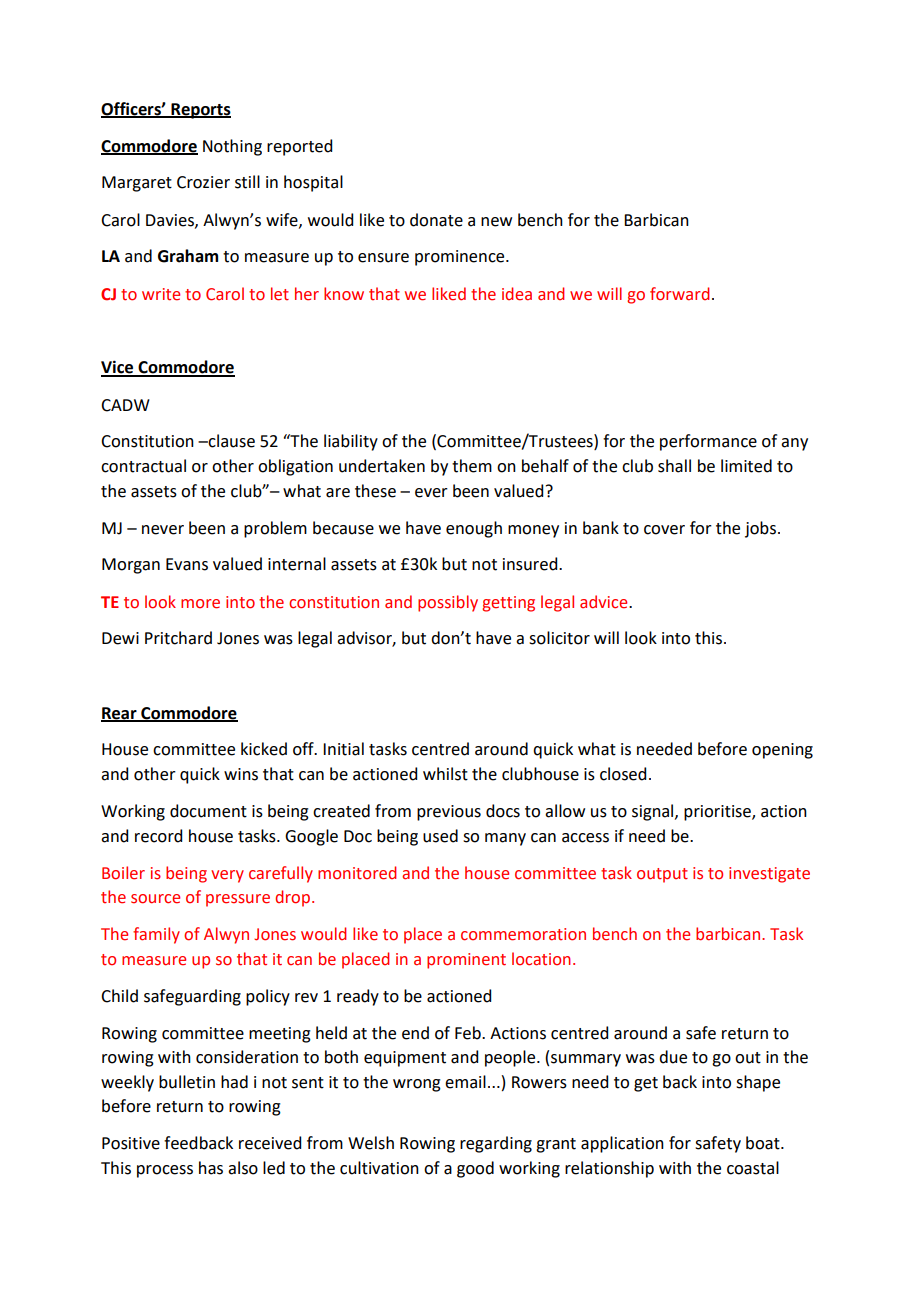 The width and height of the image is (924, 1308). Describe the element at coordinates (559, 638) in the image. I see `solicitor` at that location.
